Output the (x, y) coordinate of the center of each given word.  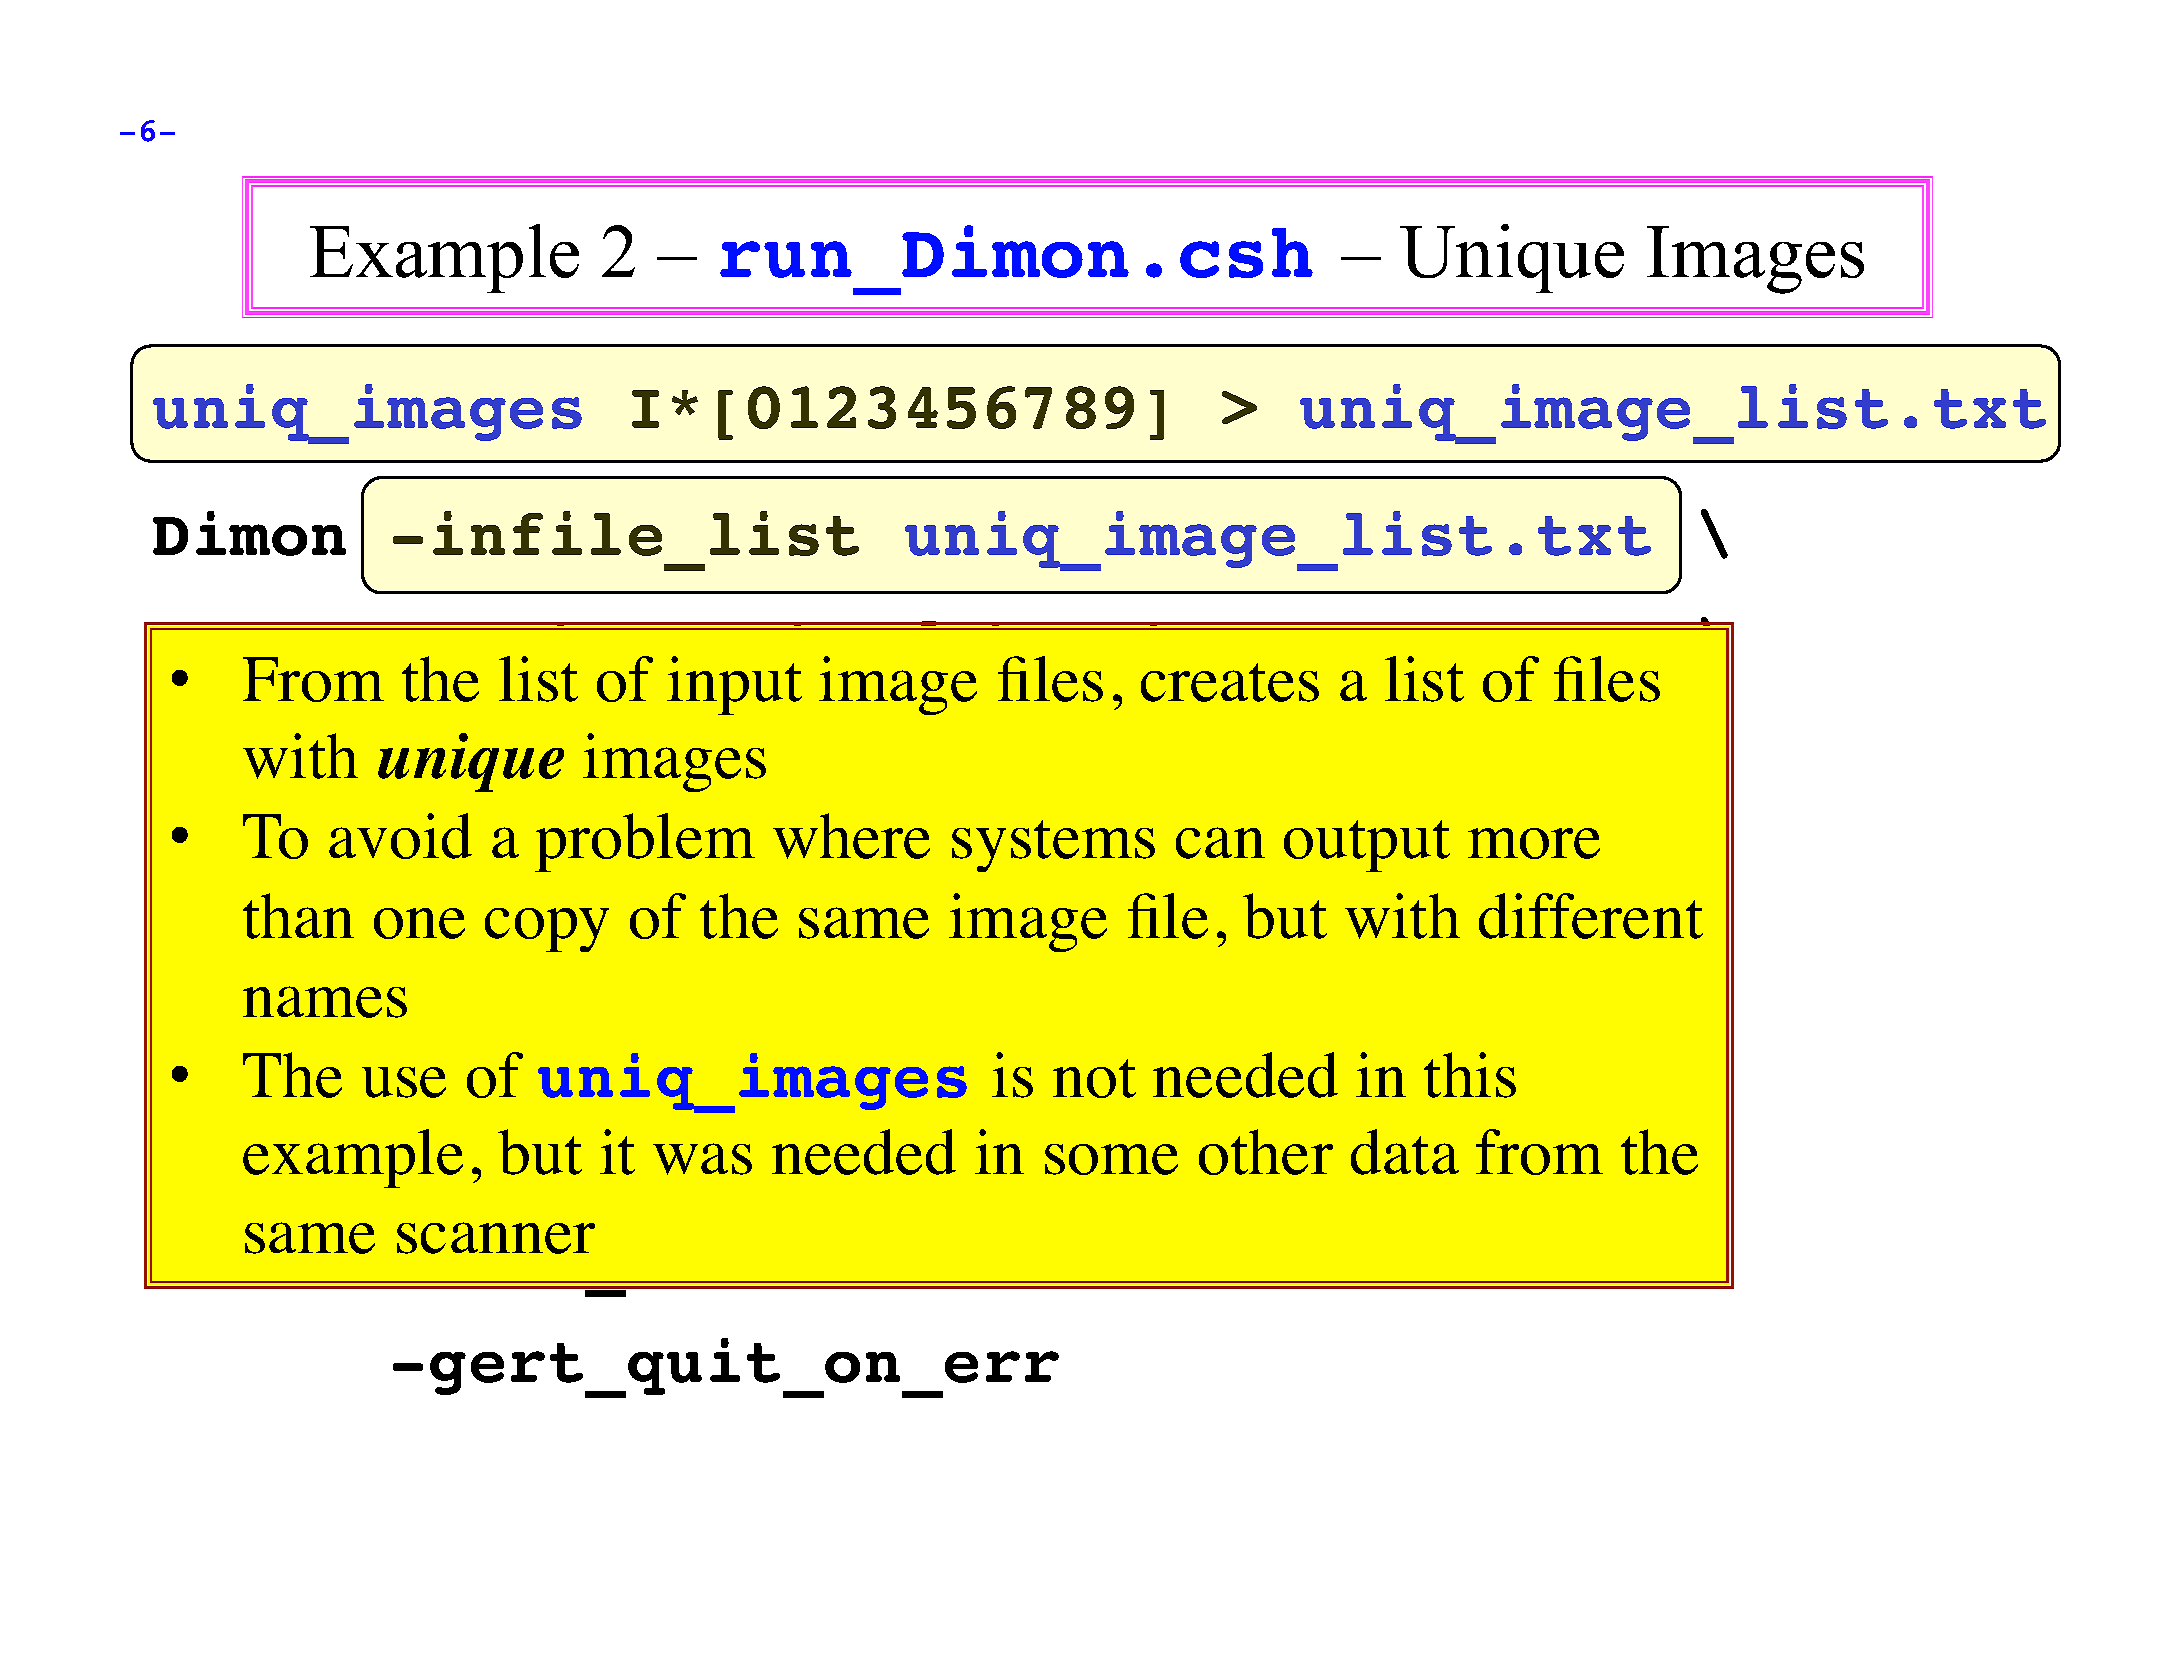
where (851, 836)
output (1367, 846)
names (325, 1002)
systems (1053, 846)
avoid (400, 836)
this (1470, 1075)
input (734, 685)
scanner (496, 1238)
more (1534, 843)
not (1094, 1078)
